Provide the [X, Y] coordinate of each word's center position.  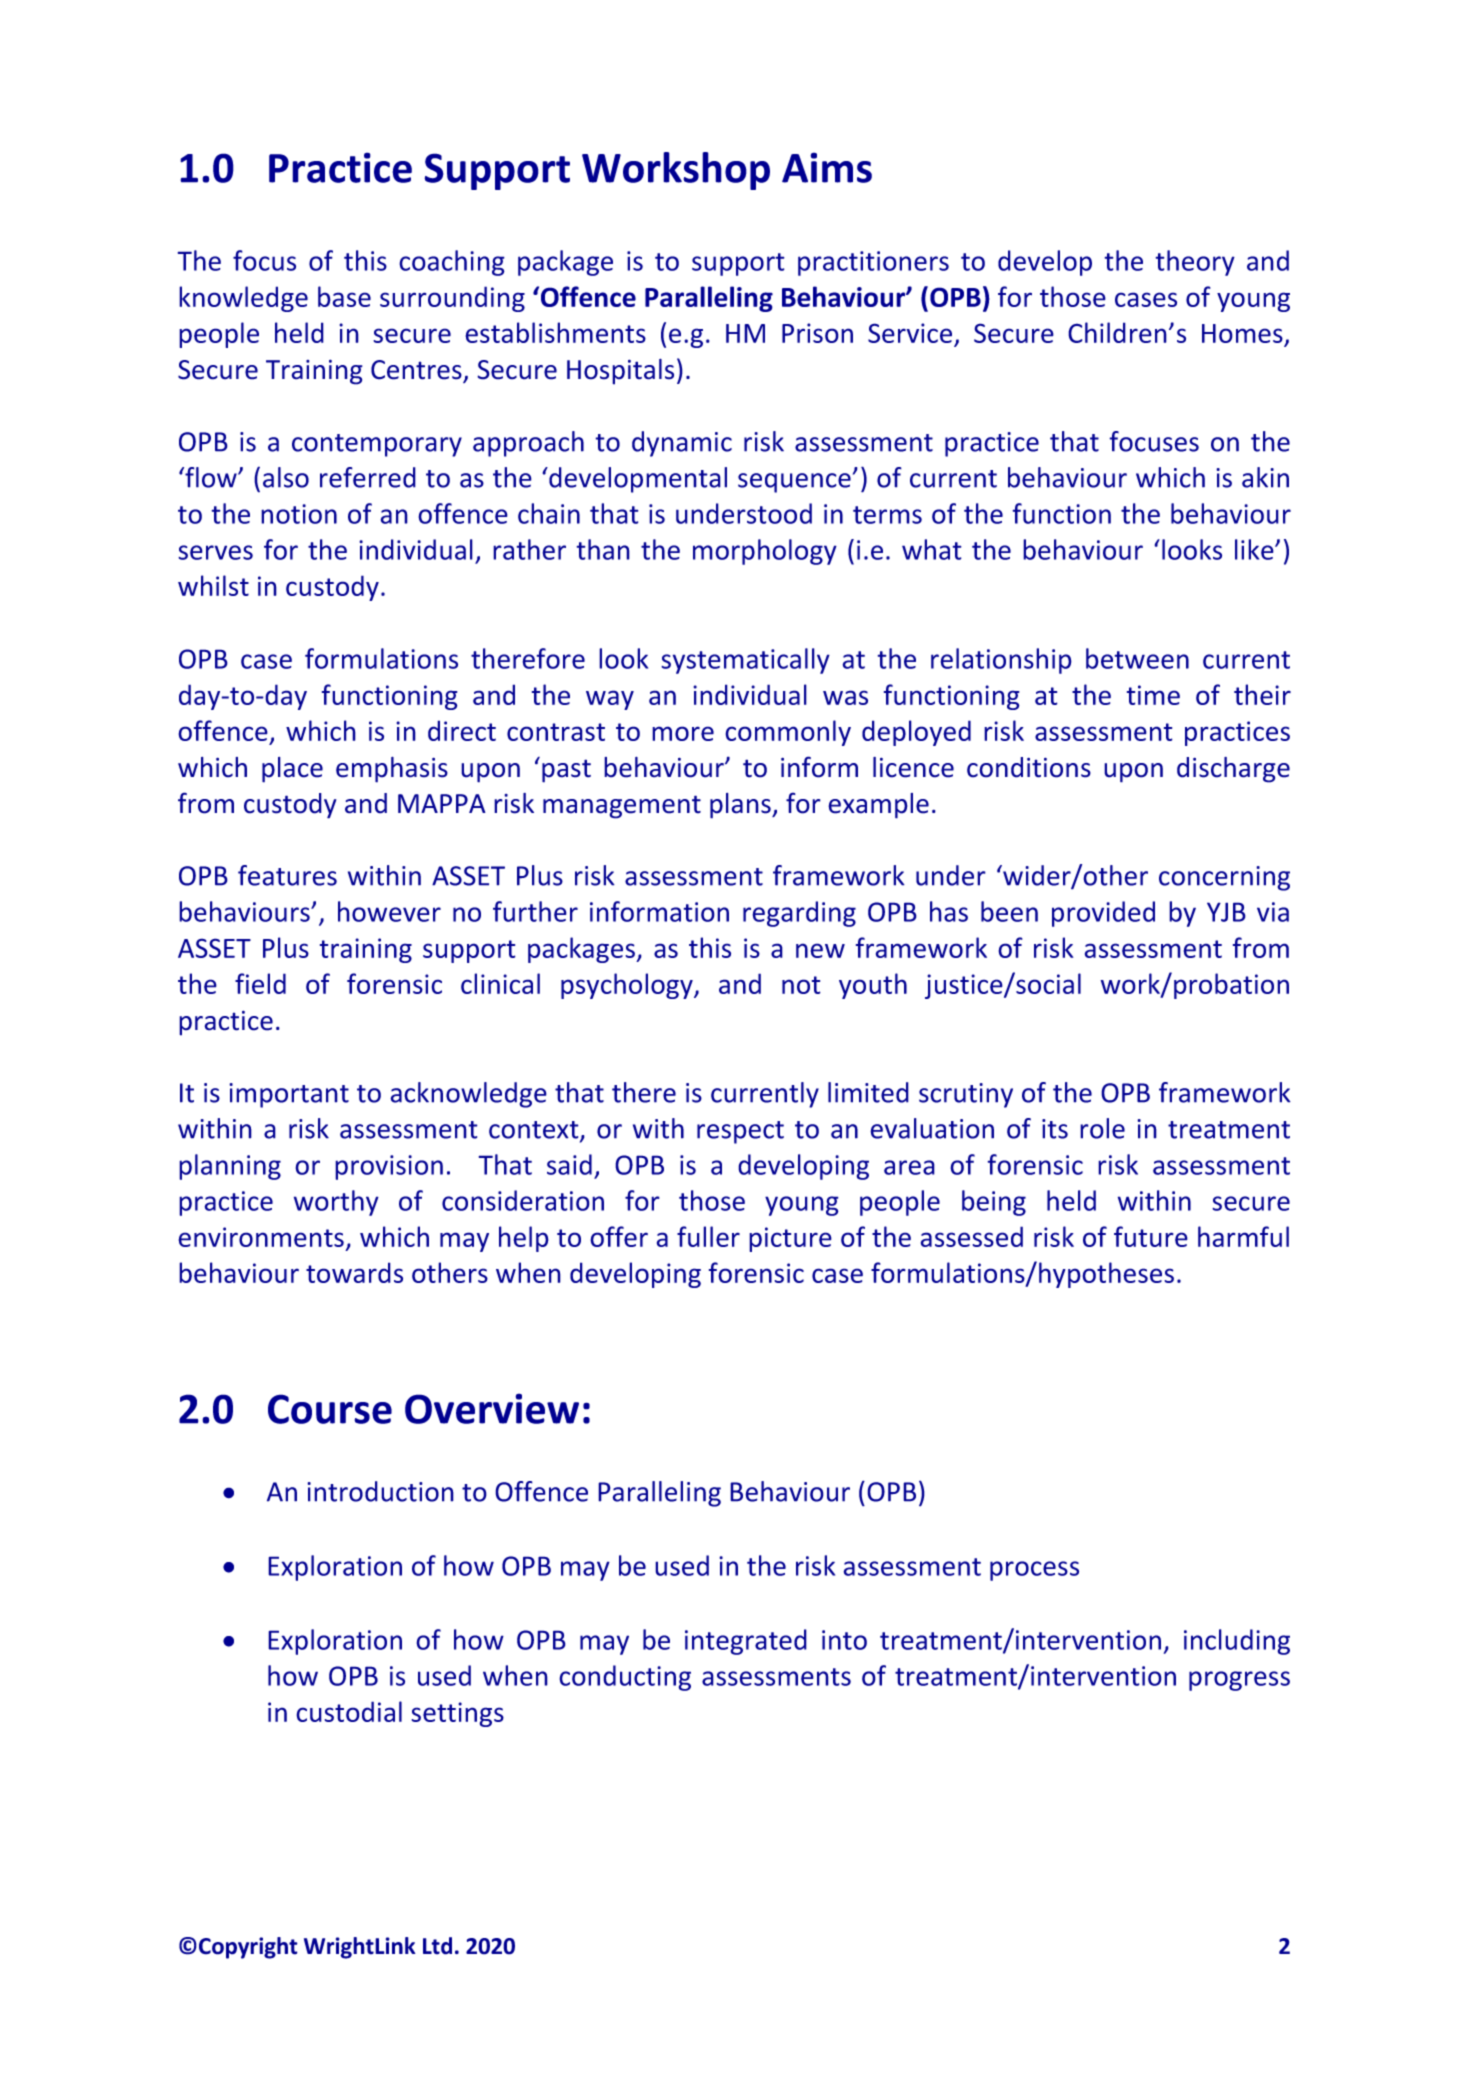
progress [1239, 1681]
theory [1195, 263]
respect [740, 1132]
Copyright [248, 1948]
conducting [625, 1678]
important [289, 1095]
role [1102, 1128]
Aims [827, 167]
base [344, 296]
